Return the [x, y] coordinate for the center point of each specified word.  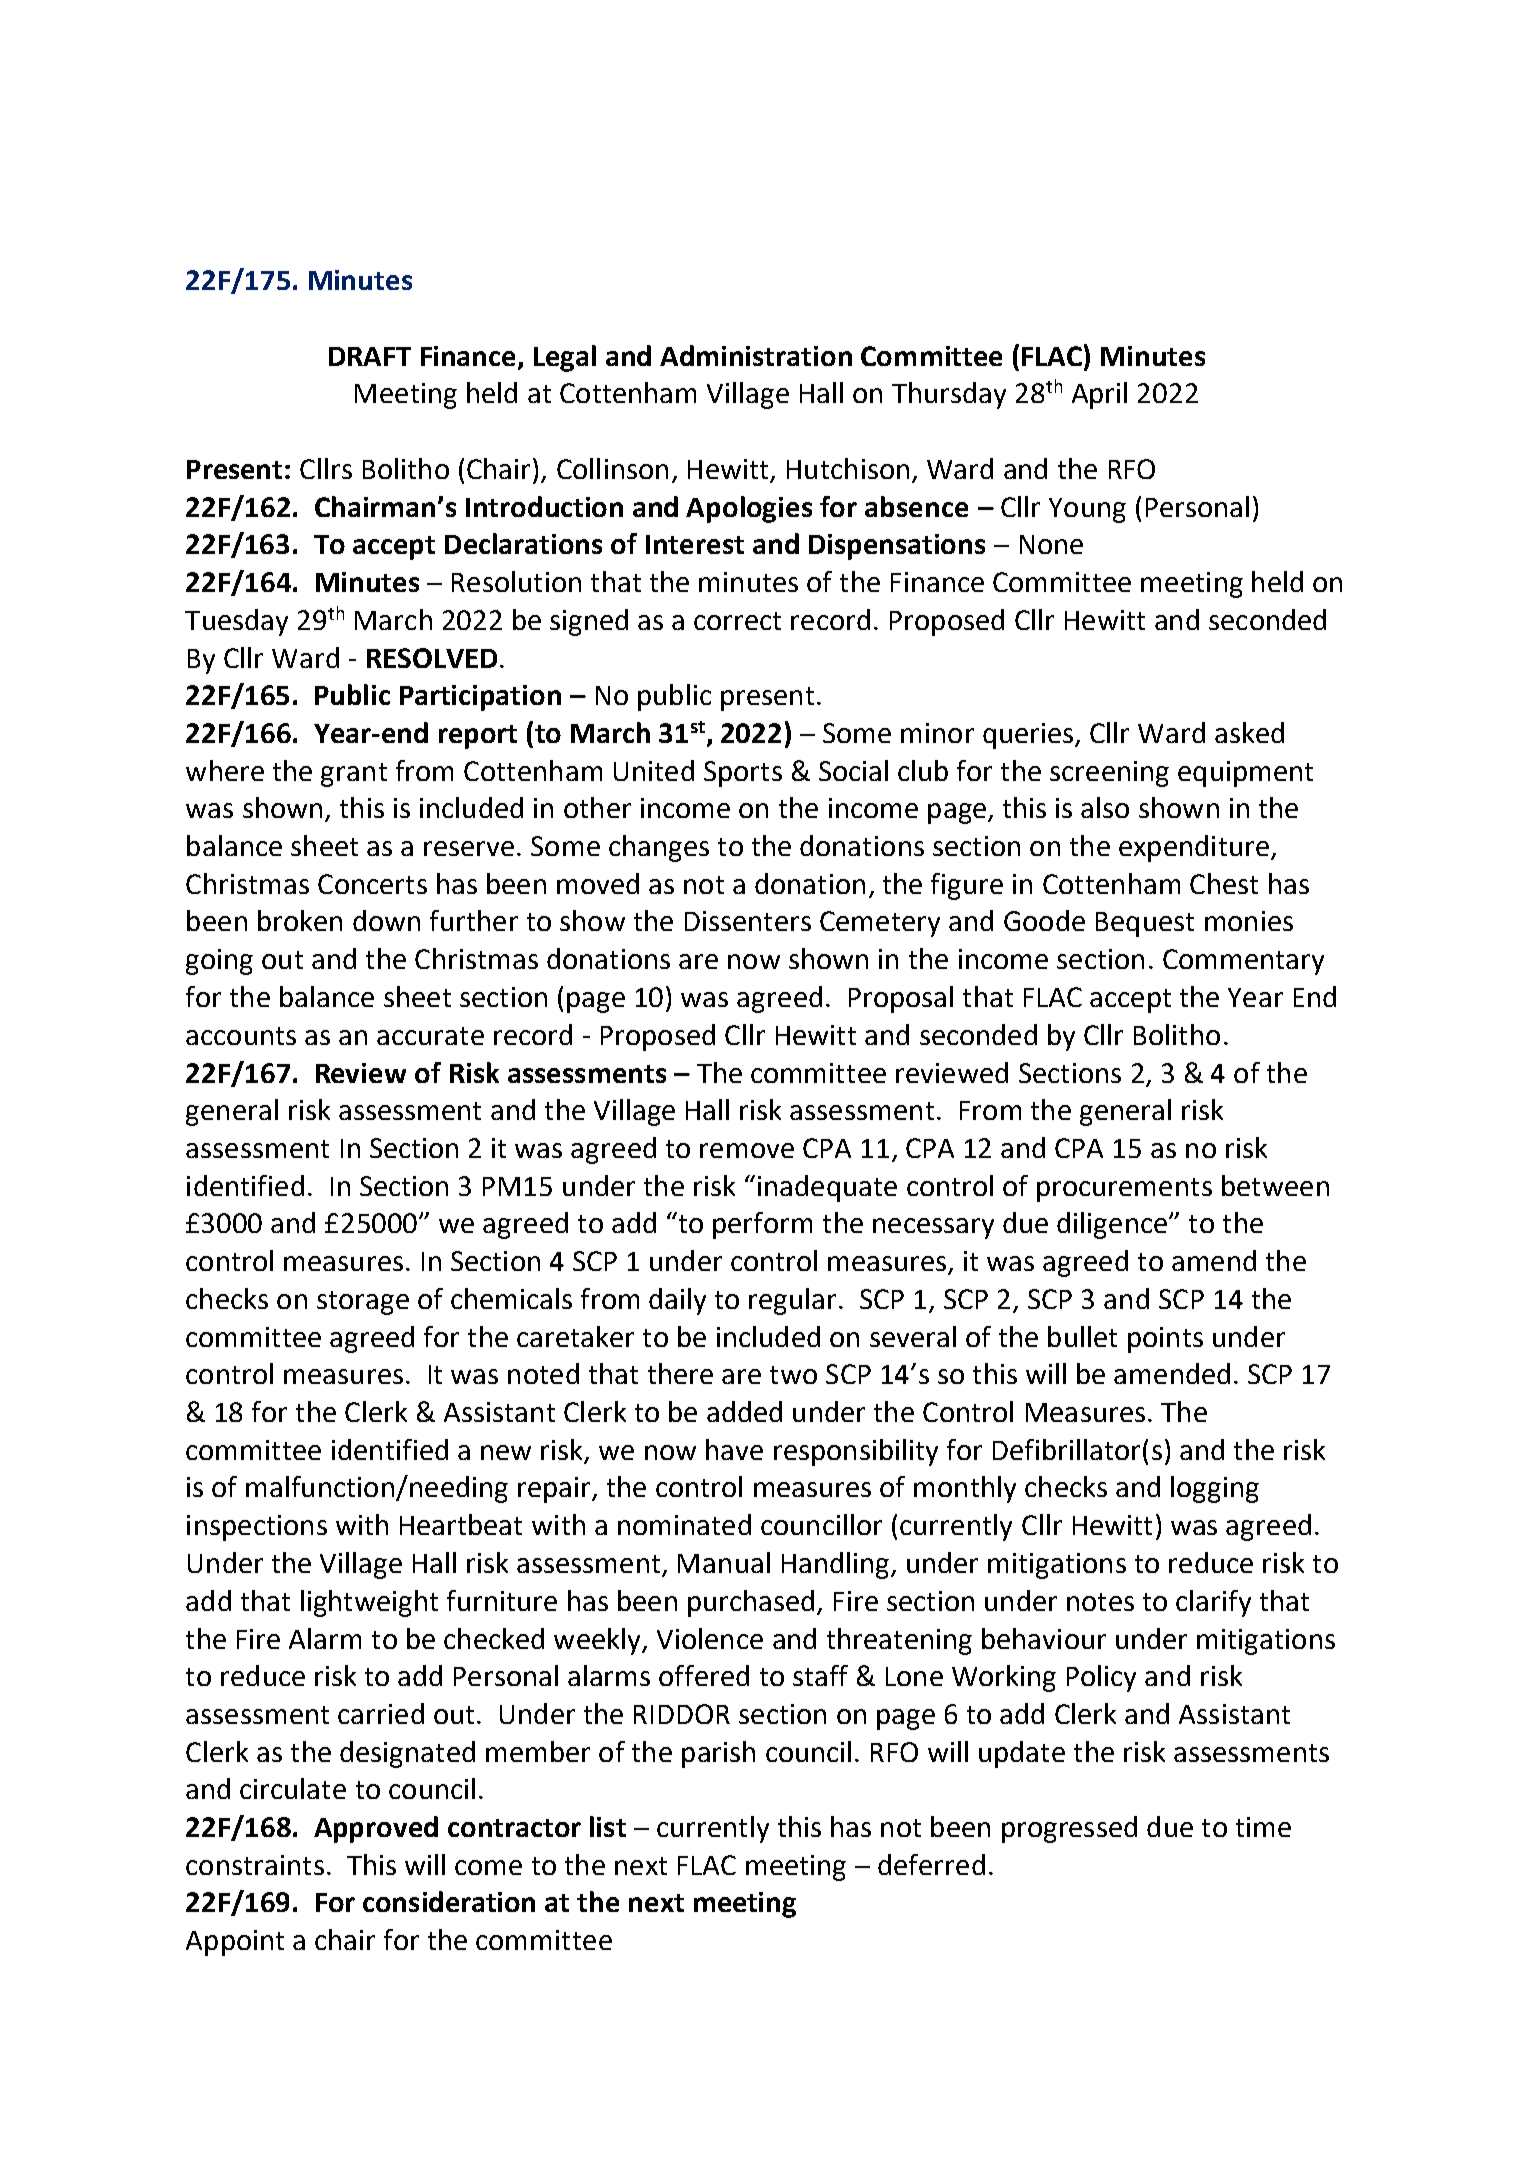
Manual [724, 1562]
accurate [430, 1036]
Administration [756, 355]
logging [1215, 1489]
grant [354, 775]
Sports [743, 774]
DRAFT [370, 356]
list [608, 1826]
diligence [1113, 1225]
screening [1109, 774]
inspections [257, 1528]
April [1099, 395]
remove [747, 1150]
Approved [376, 1829]
